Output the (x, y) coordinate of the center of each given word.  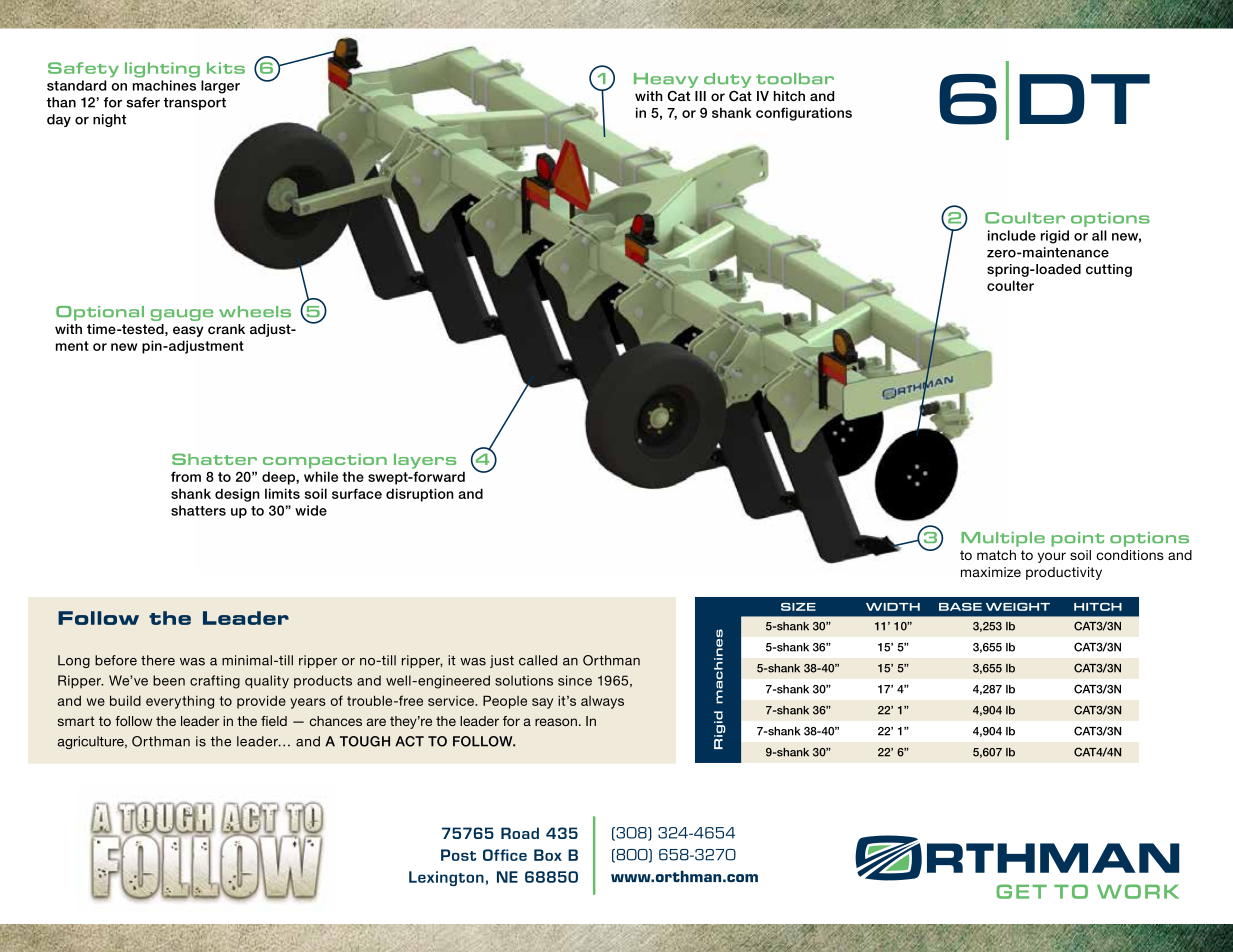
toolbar (795, 79)
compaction (325, 461)
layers (425, 461)
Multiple (1003, 539)
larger (220, 87)
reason (556, 722)
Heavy (666, 80)
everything (180, 702)
